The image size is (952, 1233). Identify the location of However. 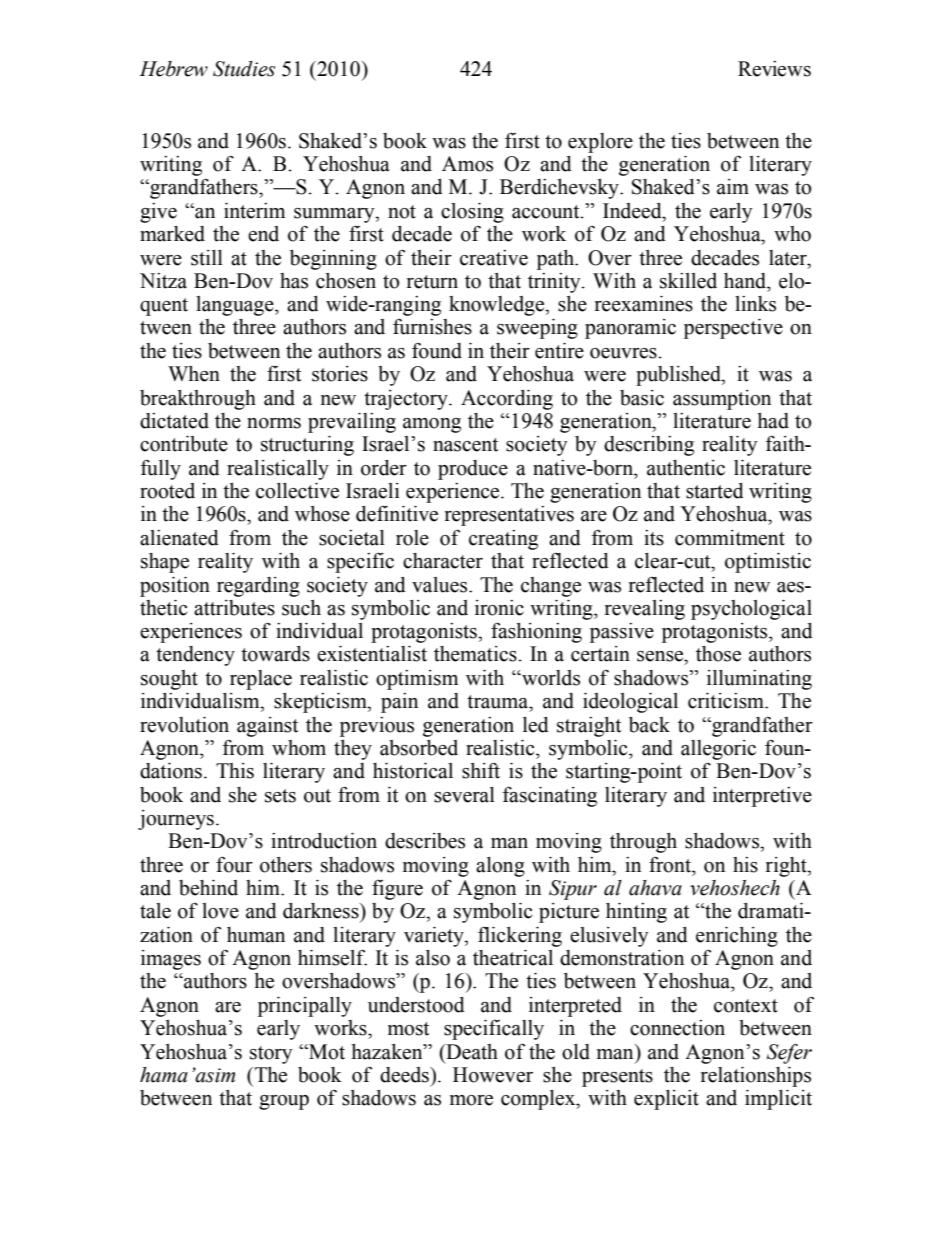
(493, 1075).
